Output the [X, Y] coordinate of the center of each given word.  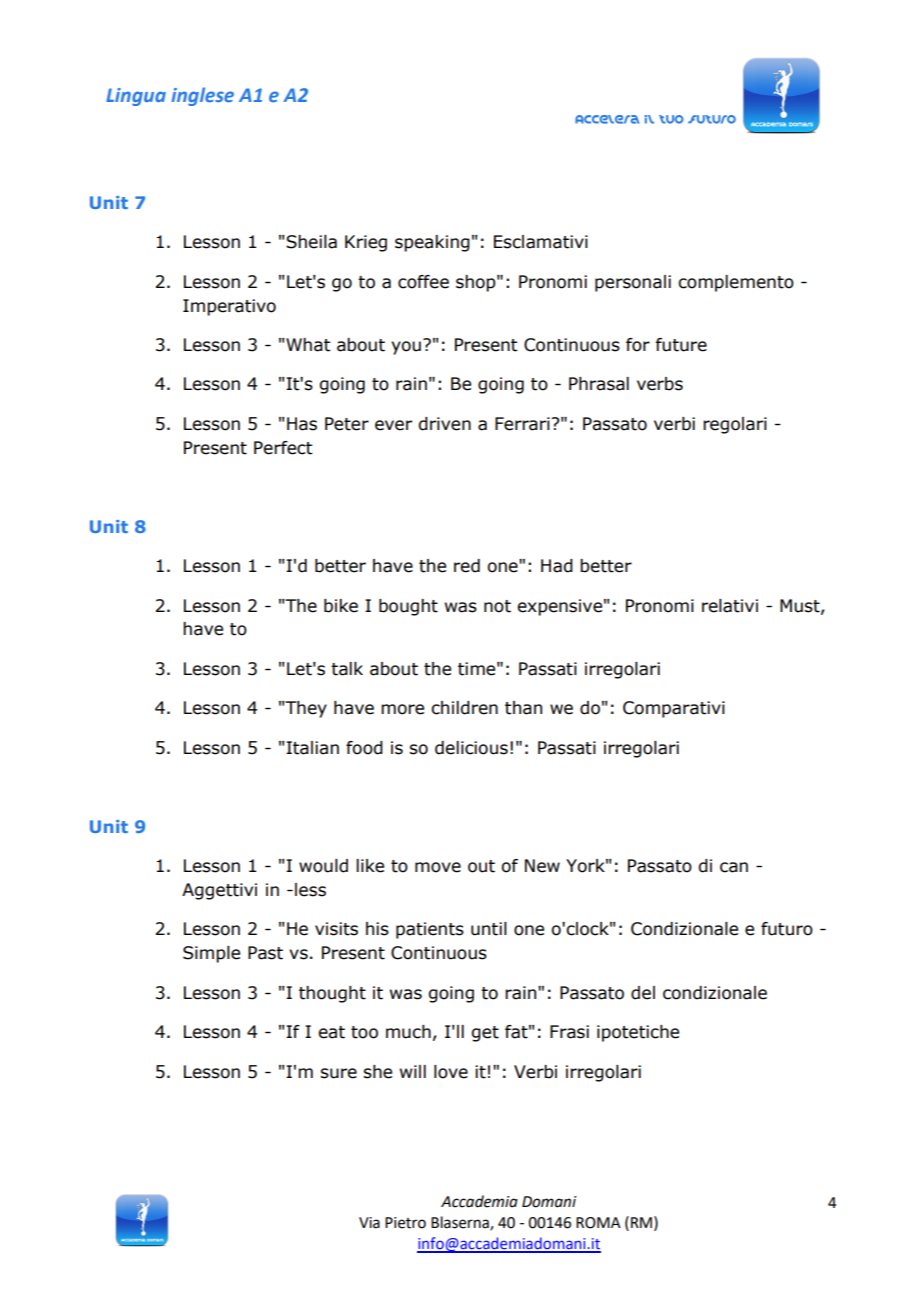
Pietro [405, 1223]
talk [347, 669]
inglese [203, 96]
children [464, 708]
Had [557, 566]
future [681, 345]
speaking [432, 243]
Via [369, 1223]
